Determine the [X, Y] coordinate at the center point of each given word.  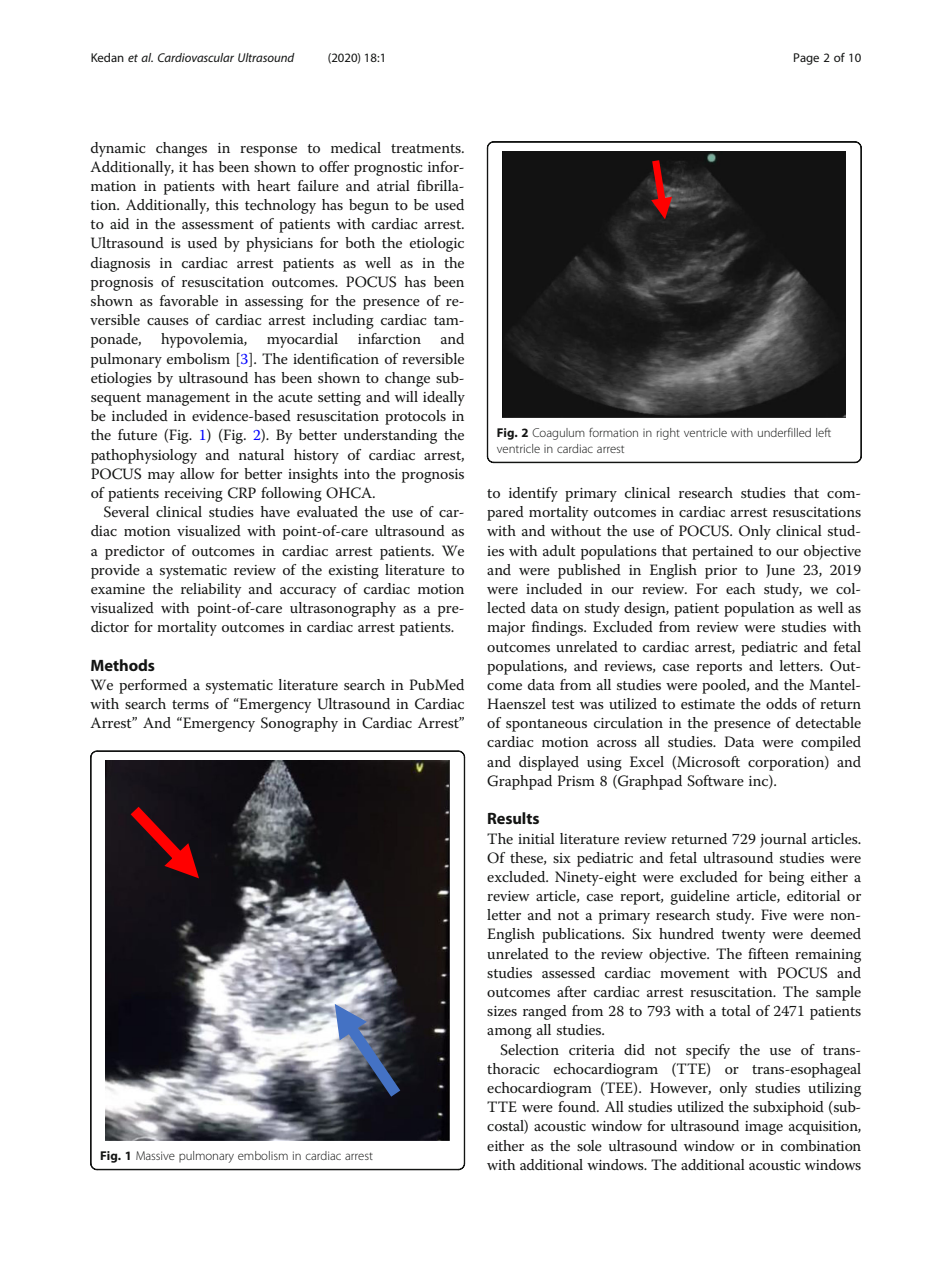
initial [536, 838]
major [506, 629]
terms [190, 704]
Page [806, 59]
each [740, 588]
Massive [155, 1155]
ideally [444, 398]
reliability [211, 590]
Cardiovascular [196, 57]
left [823, 432]
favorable [189, 300]
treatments [427, 148]
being [786, 878]
